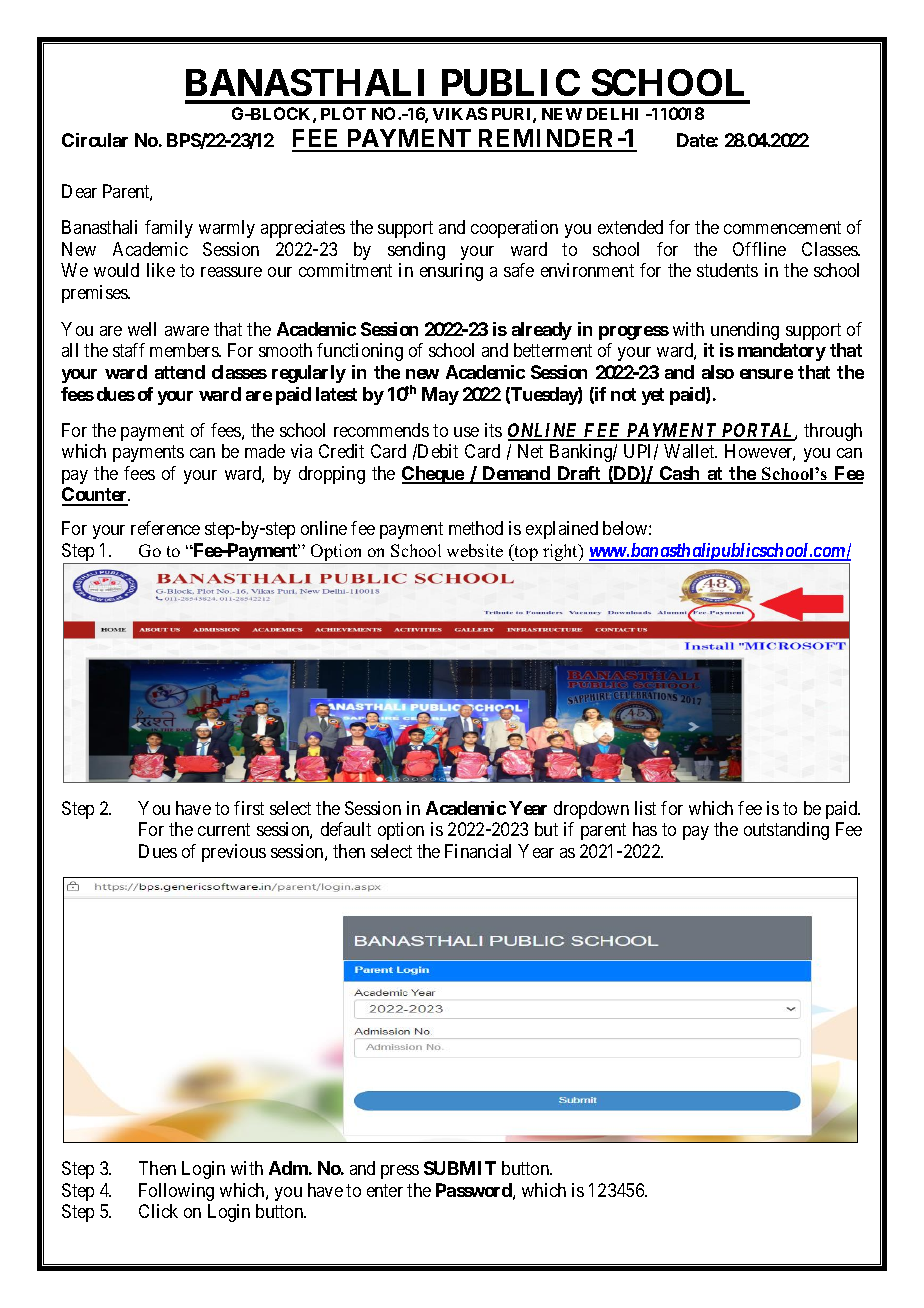  I want to click on VIKAS, so click(460, 113).
